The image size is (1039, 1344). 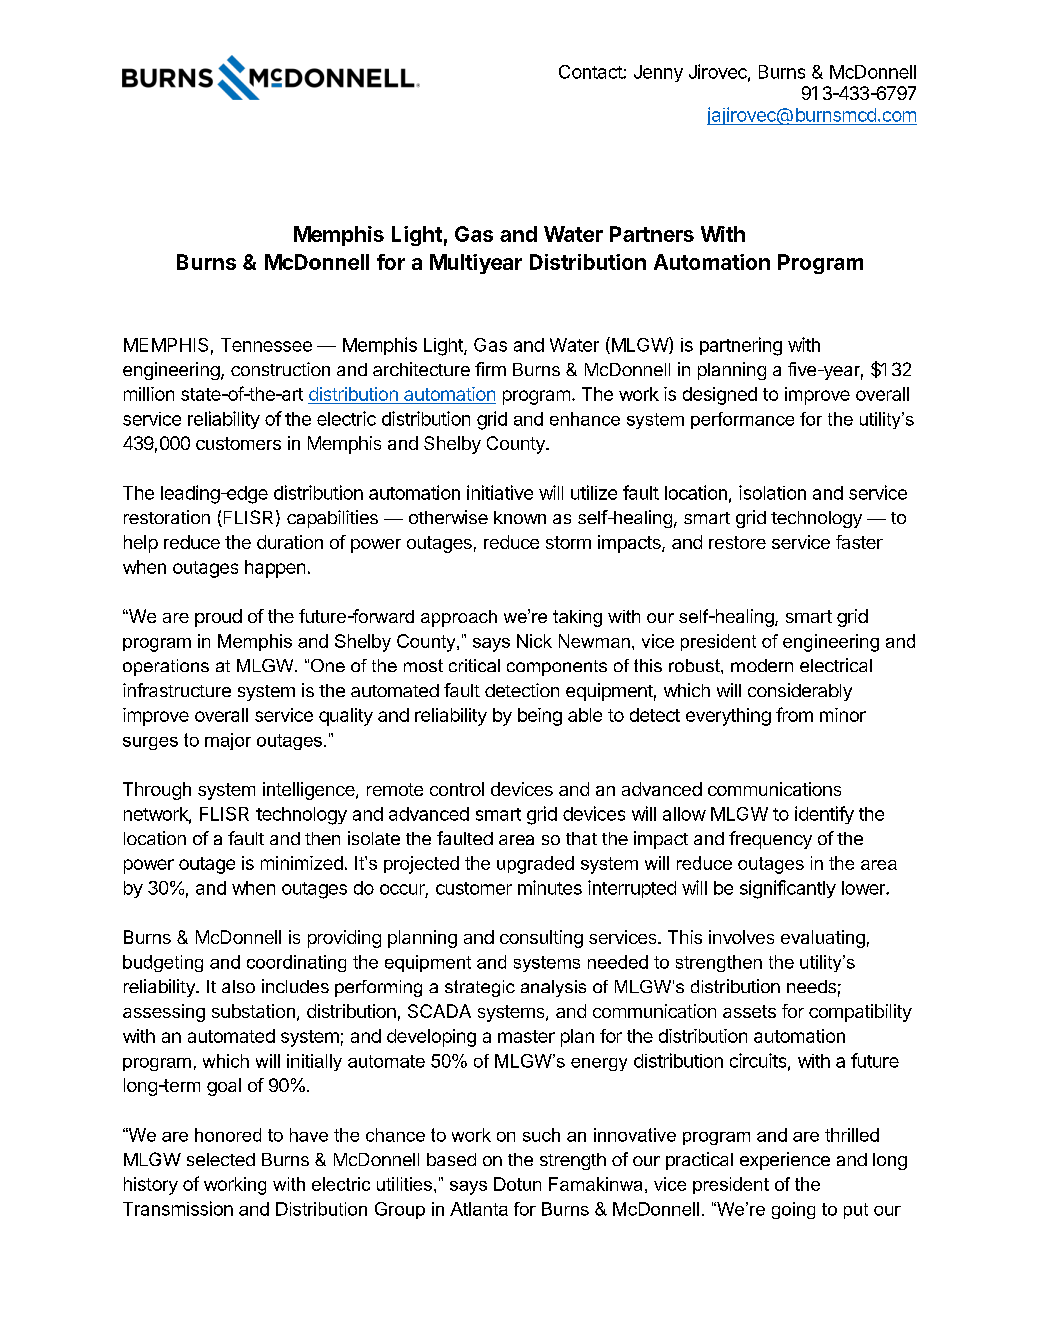 I want to click on Contact, so click(x=591, y=72).
